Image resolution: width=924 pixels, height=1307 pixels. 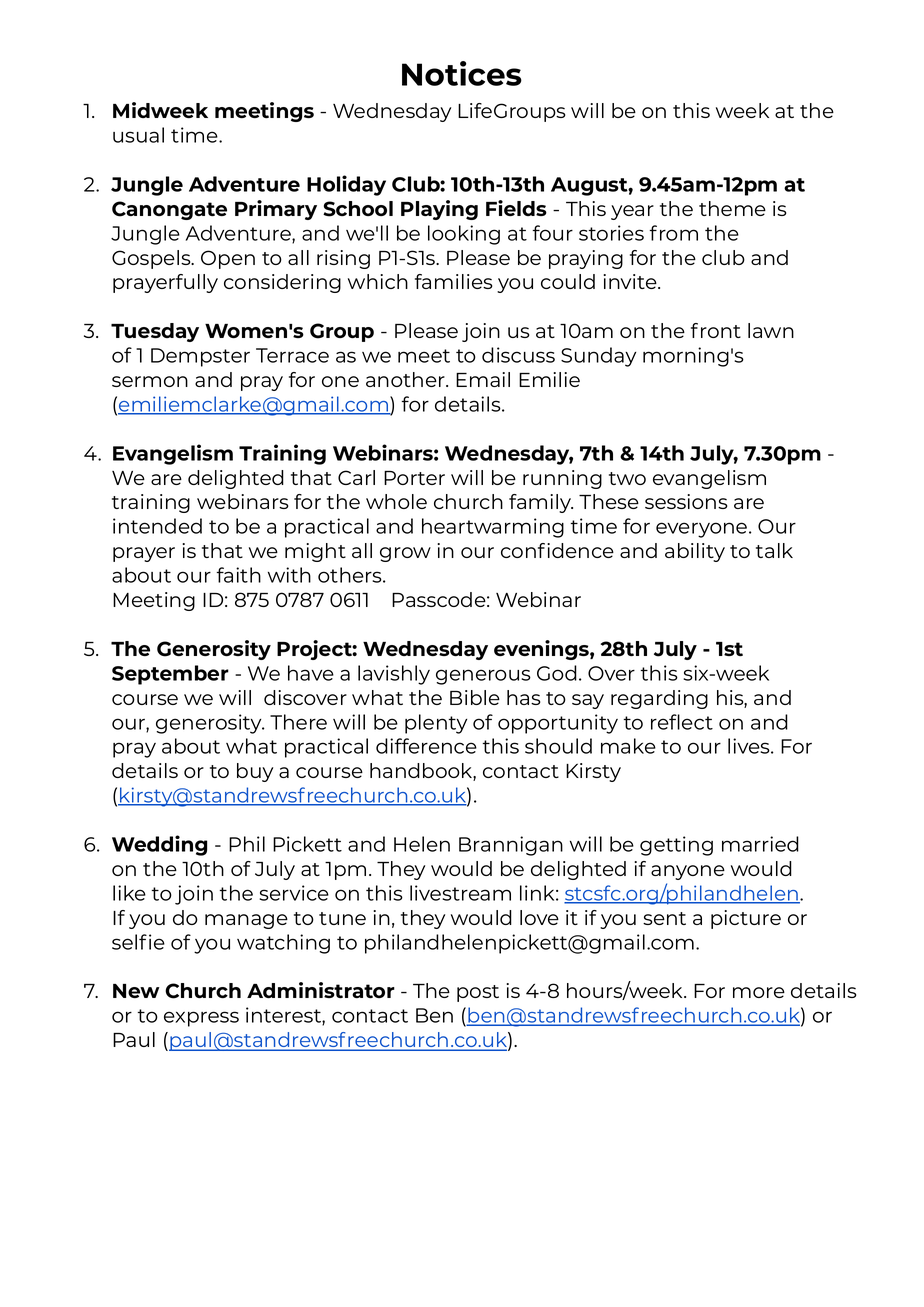 What do you see at coordinates (462, 73) in the screenshot?
I see `Notices` at bounding box center [462, 73].
